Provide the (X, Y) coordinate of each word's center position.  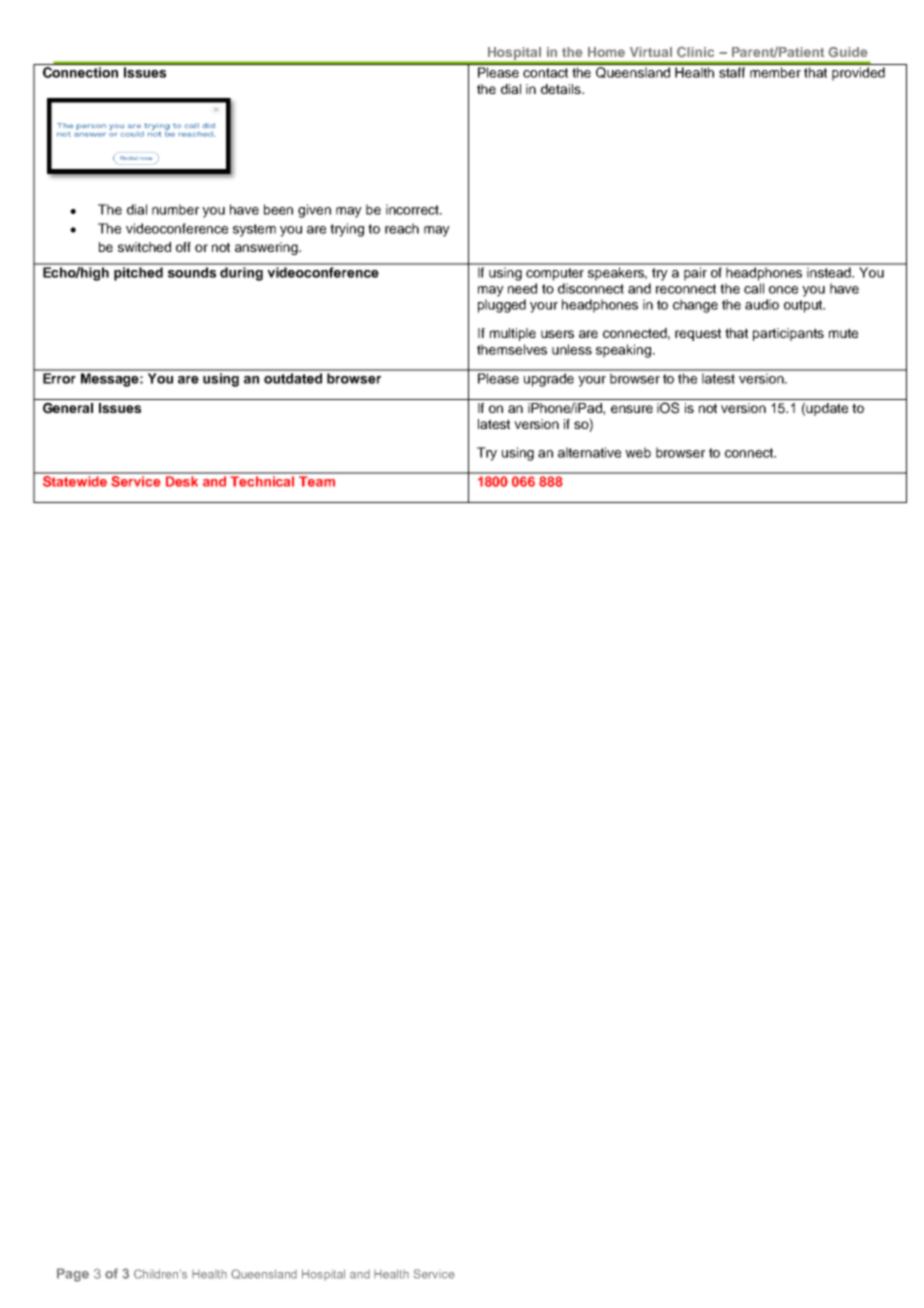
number (175, 209)
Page (73, 1275)
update (827, 409)
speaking (623, 351)
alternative (589, 452)
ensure (632, 409)
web (638, 452)
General (68, 408)
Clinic (695, 52)
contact (545, 73)
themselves (512, 349)
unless (572, 349)
